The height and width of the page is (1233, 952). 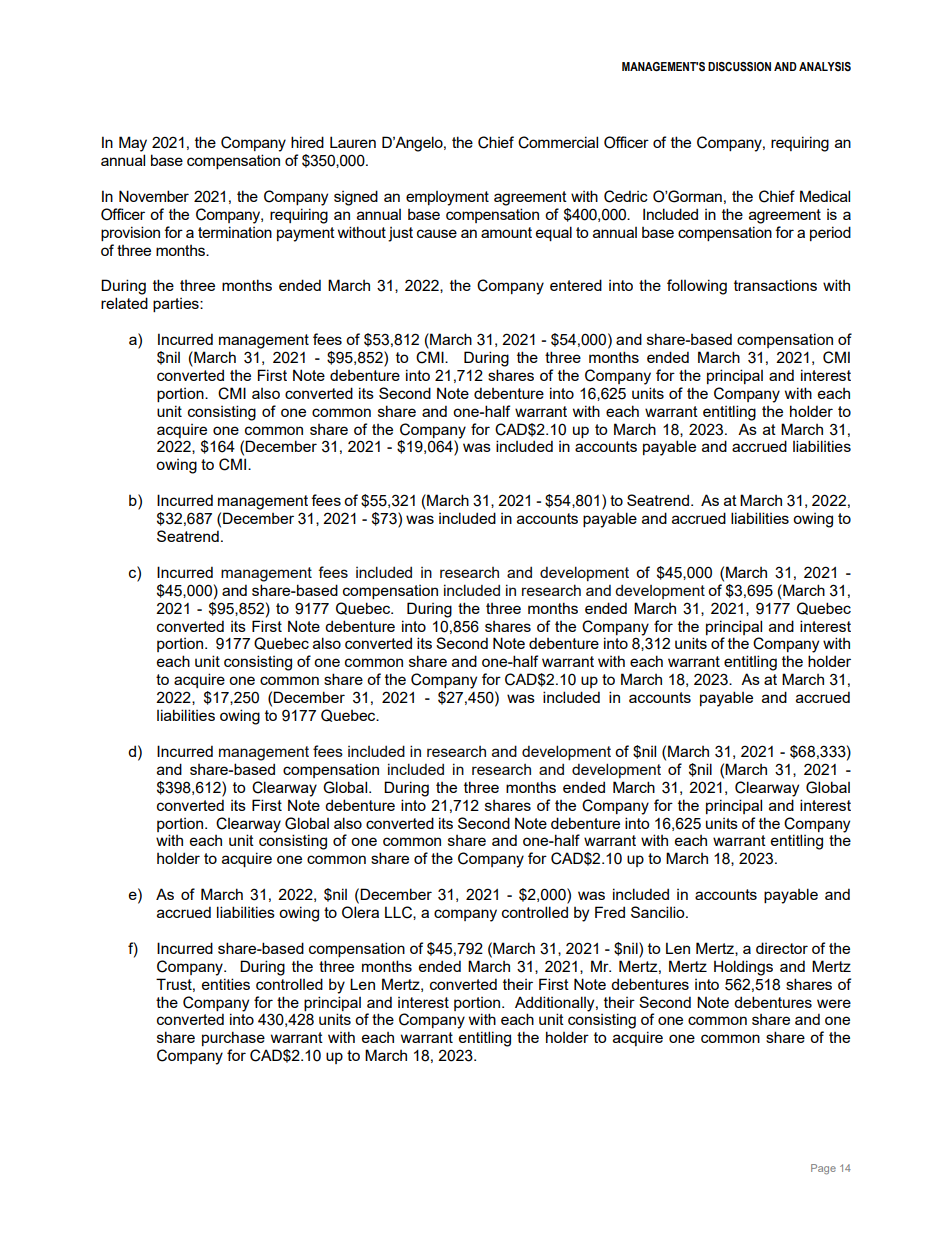 I want to click on May, so click(x=133, y=144).
